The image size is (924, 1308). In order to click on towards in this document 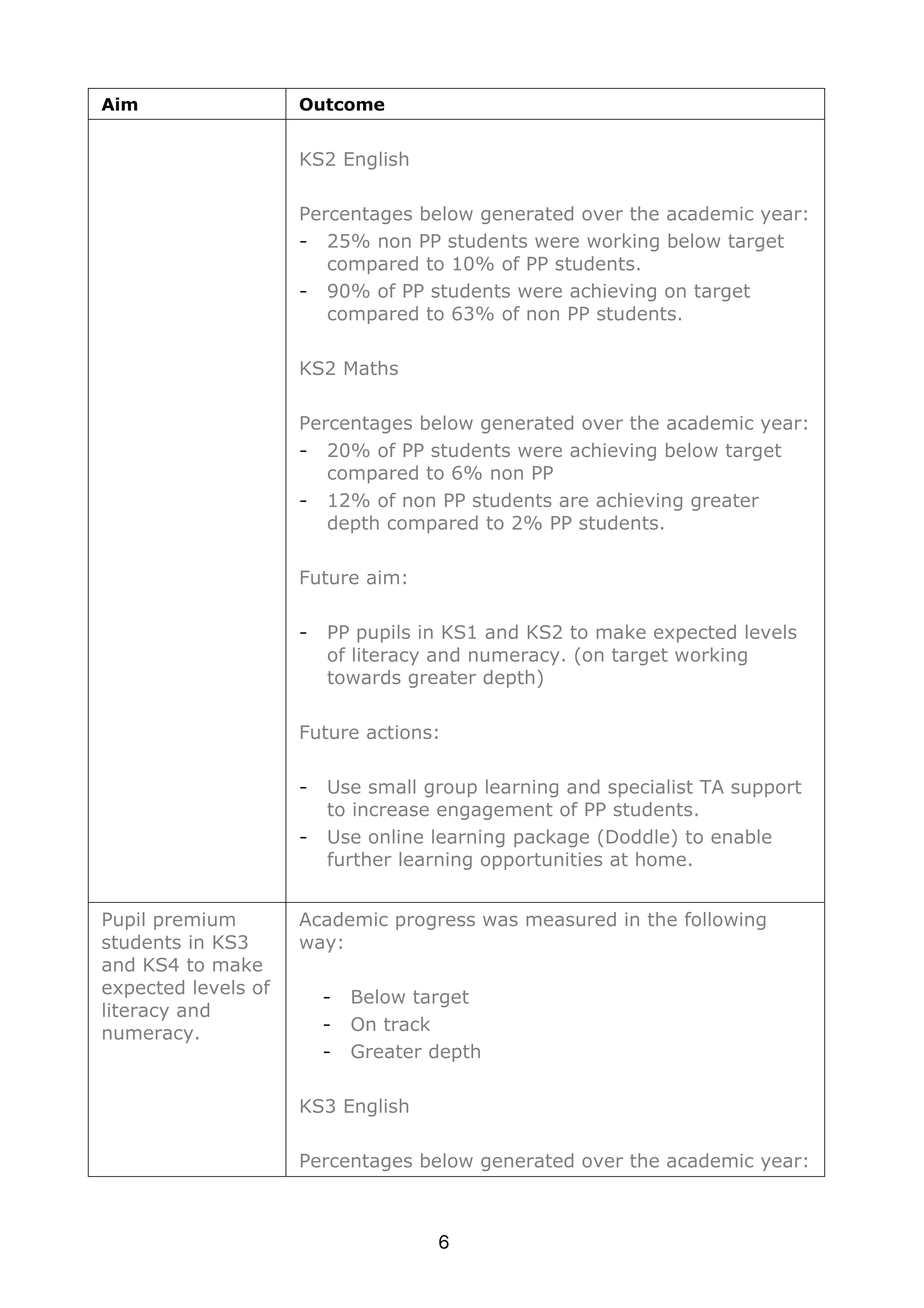, I will do `click(364, 677)`.
